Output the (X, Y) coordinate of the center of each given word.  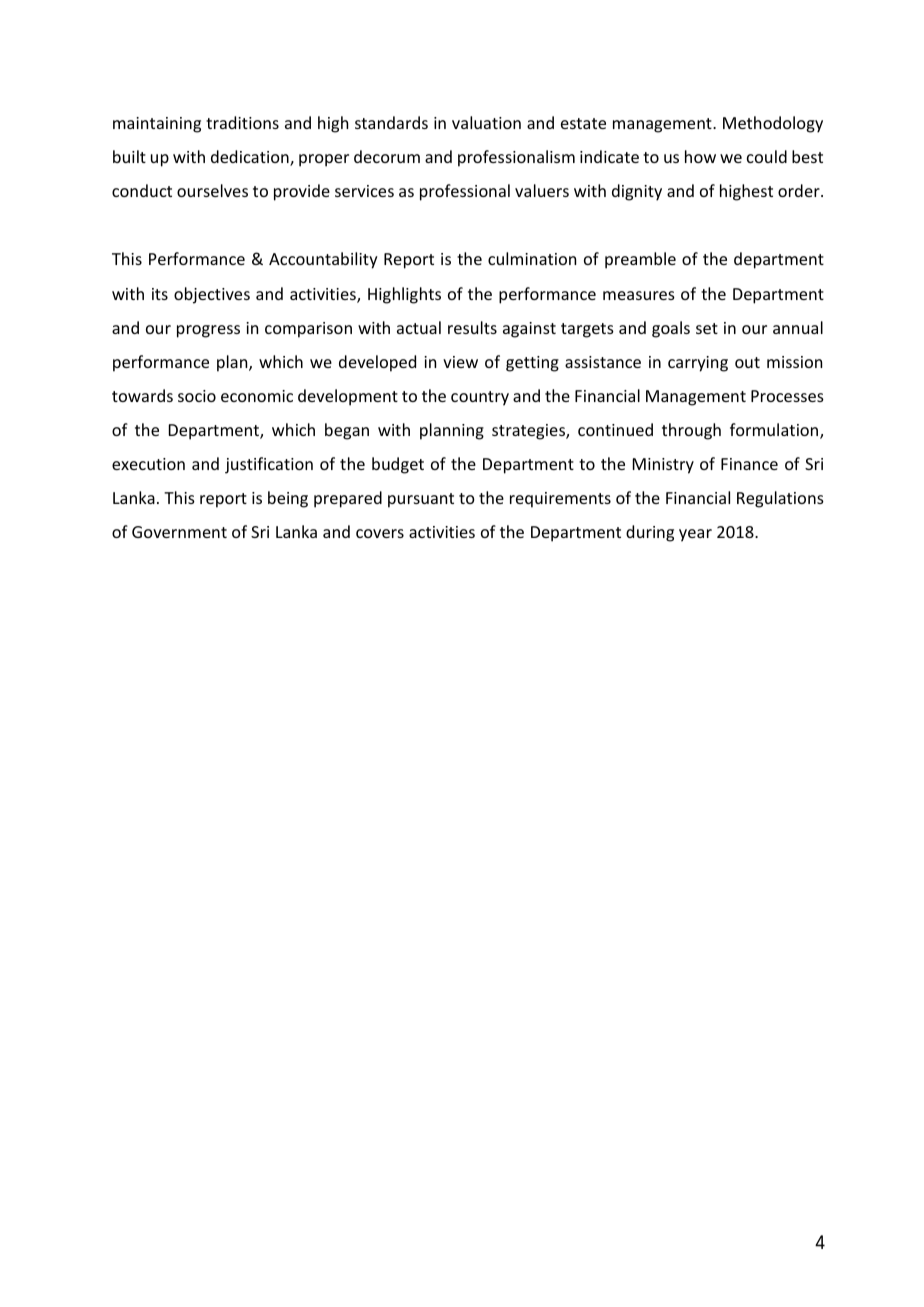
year (695, 535)
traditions (242, 122)
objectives (212, 295)
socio (197, 396)
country (480, 398)
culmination (532, 258)
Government (179, 532)
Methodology (773, 124)
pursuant (421, 500)
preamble (640, 260)
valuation (486, 122)
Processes (787, 396)
